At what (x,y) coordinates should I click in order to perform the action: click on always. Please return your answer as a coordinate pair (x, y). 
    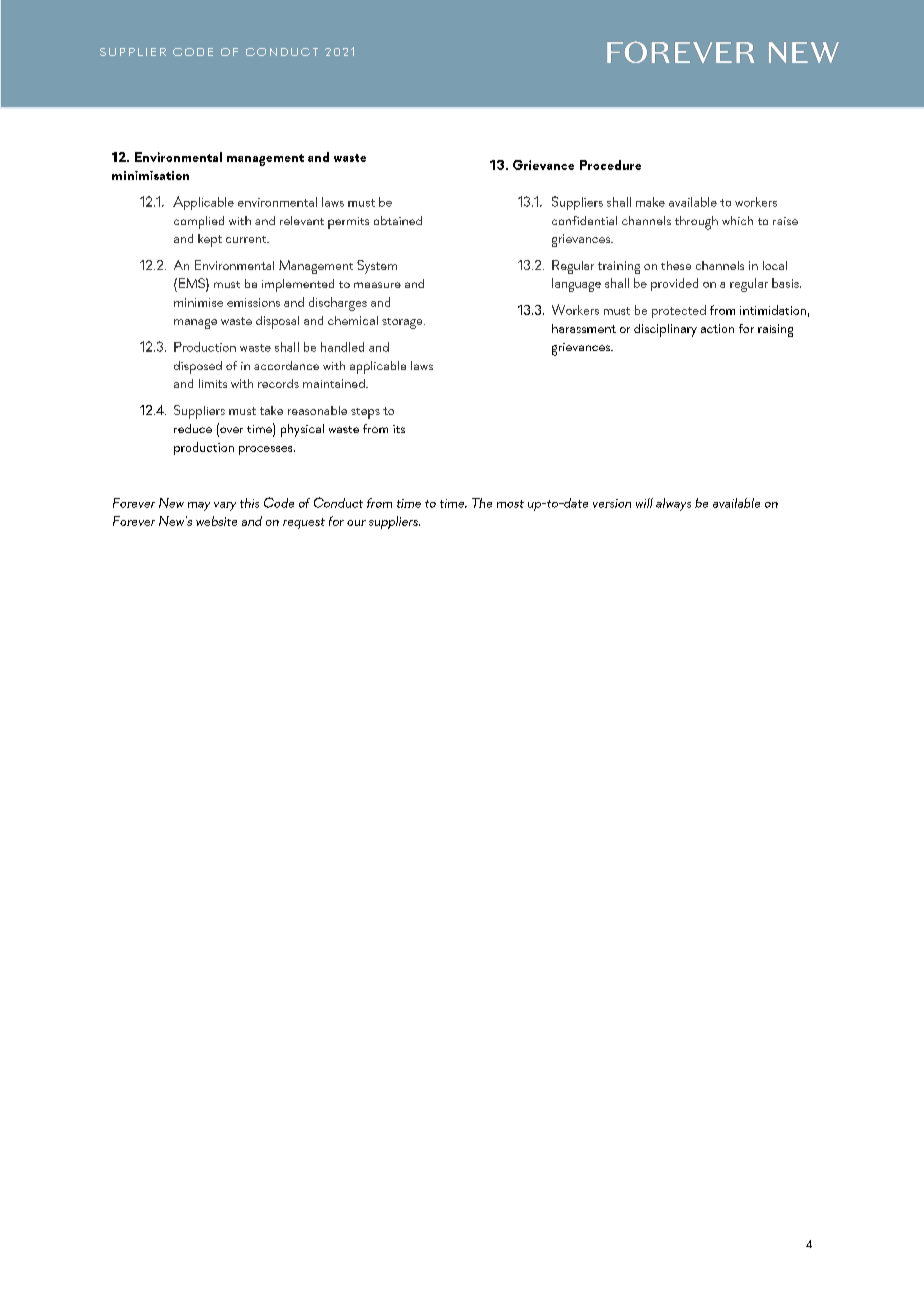
    Looking at the image, I should click on (673, 504).
